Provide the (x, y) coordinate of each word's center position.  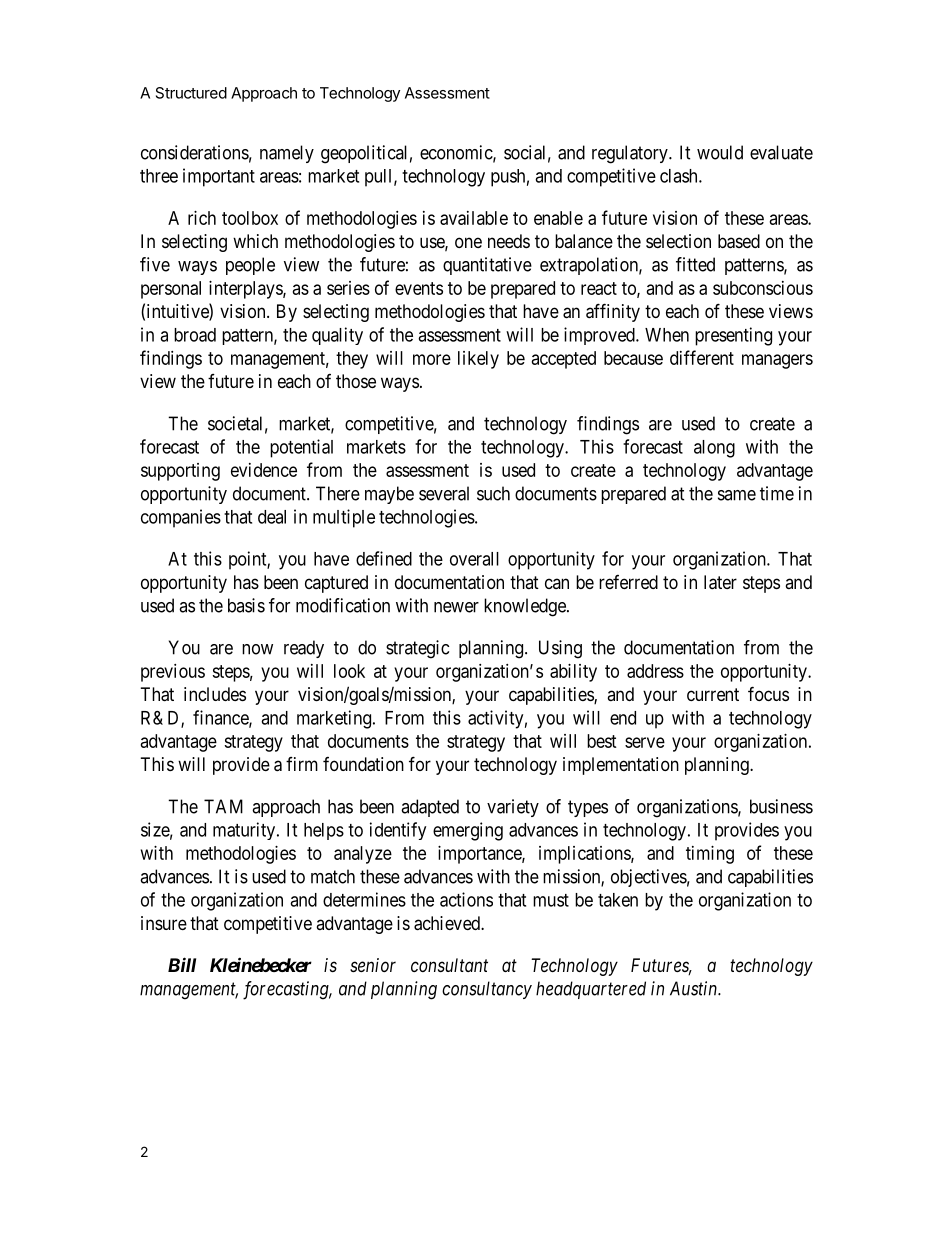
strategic (417, 649)
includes (215, 694)
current (713, 694)
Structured (191, 93)
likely (478, 360)
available (474, 218)
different (702, 357)
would (720, 152)
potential (301, 448)
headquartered (591, 990)
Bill (182, 964)
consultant (449, 965)
